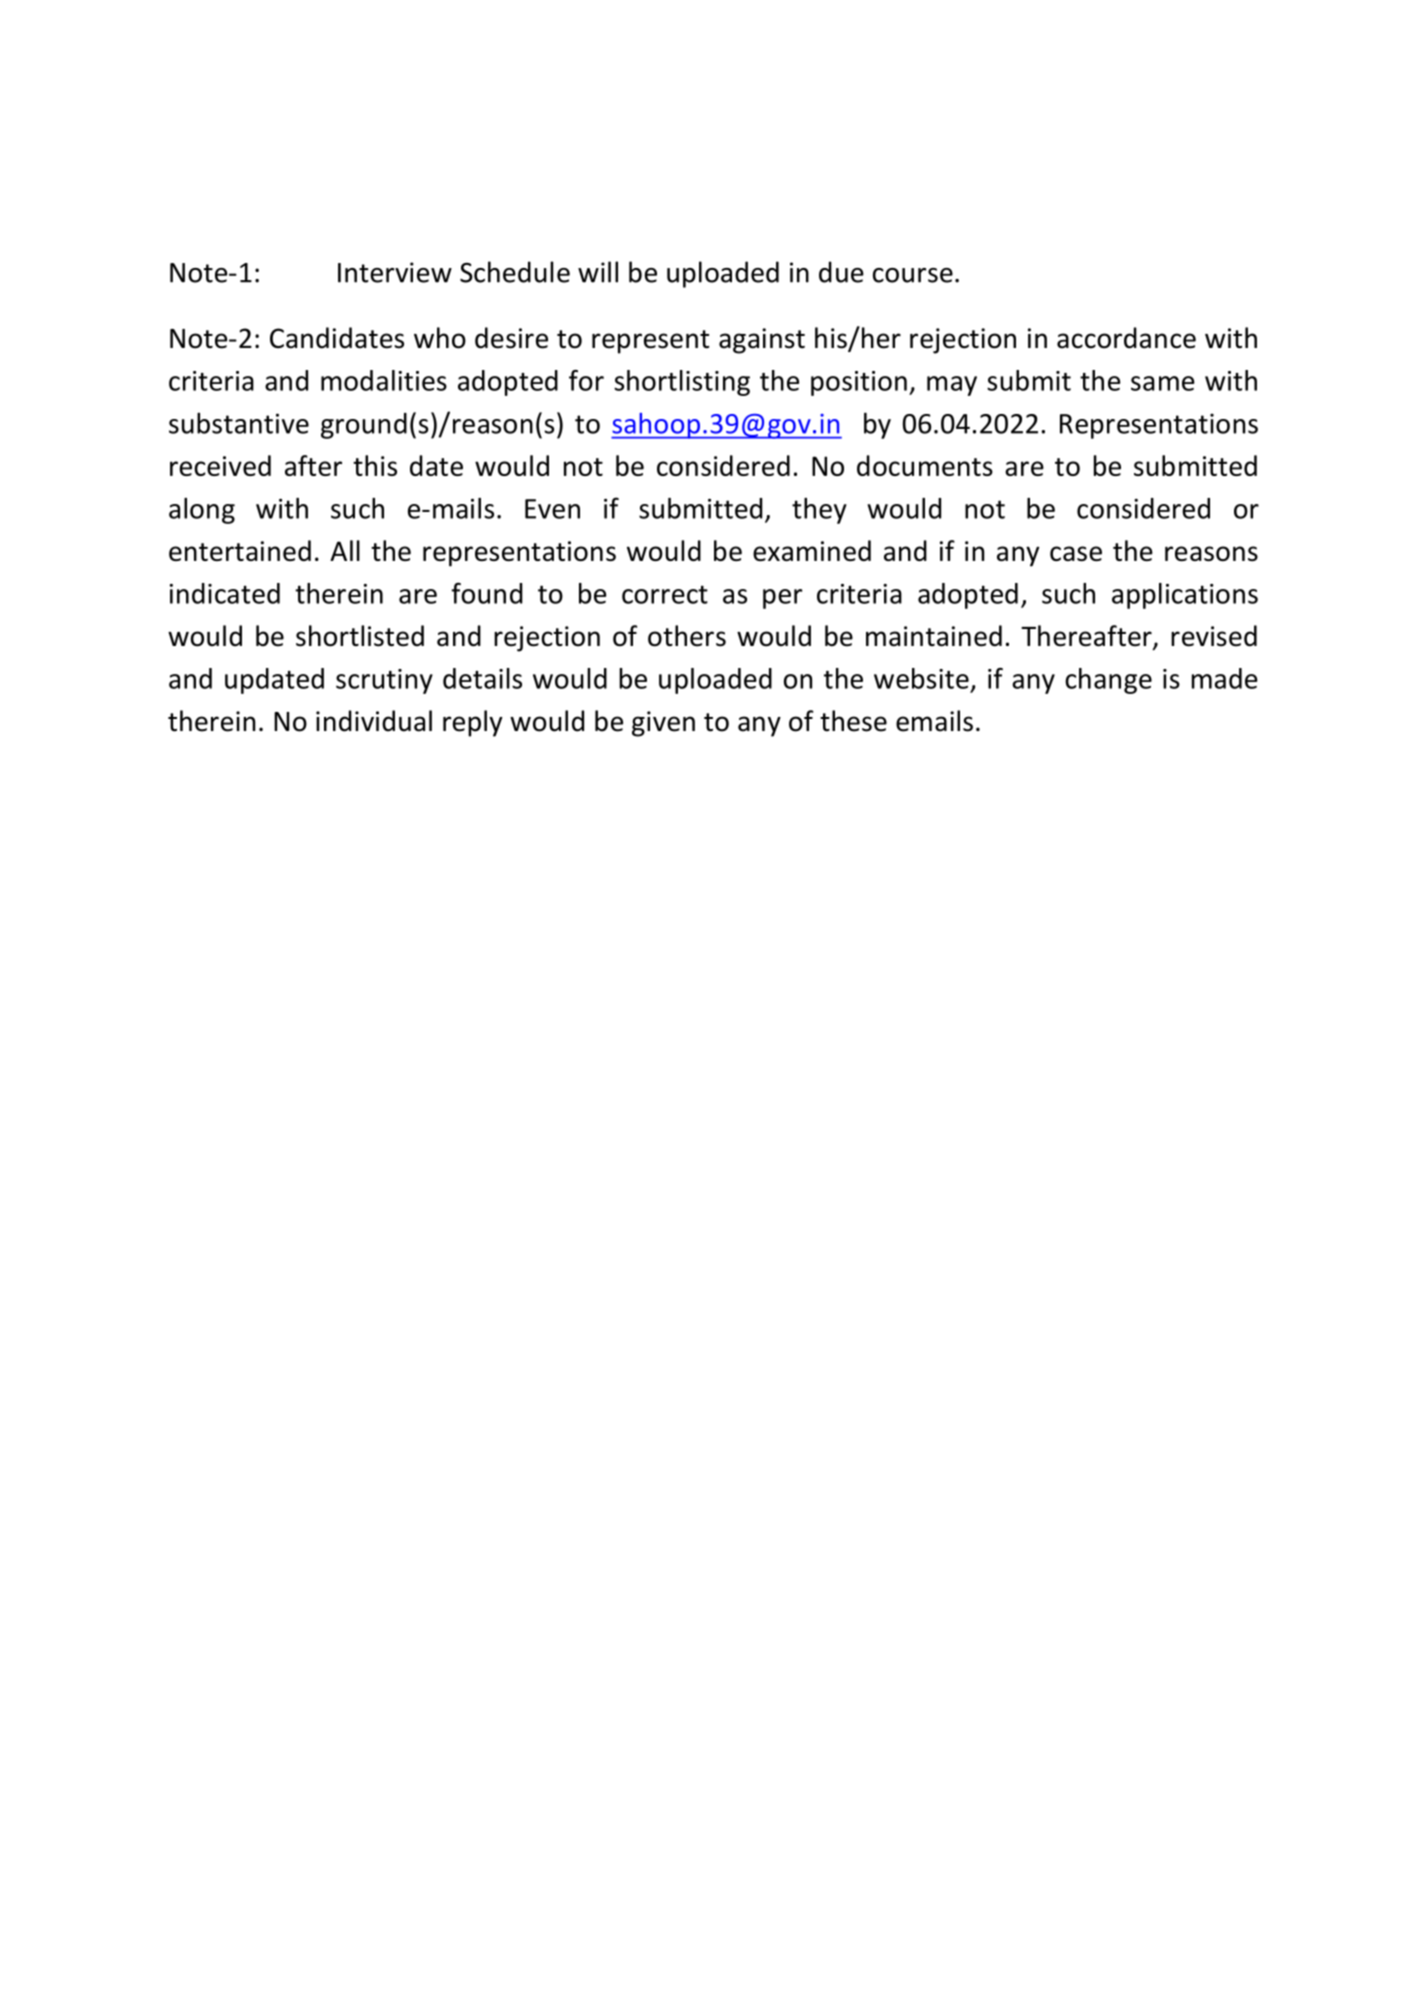 This screenshot has width=1426, height=2016. I want to click on along, so click(202, 511).
